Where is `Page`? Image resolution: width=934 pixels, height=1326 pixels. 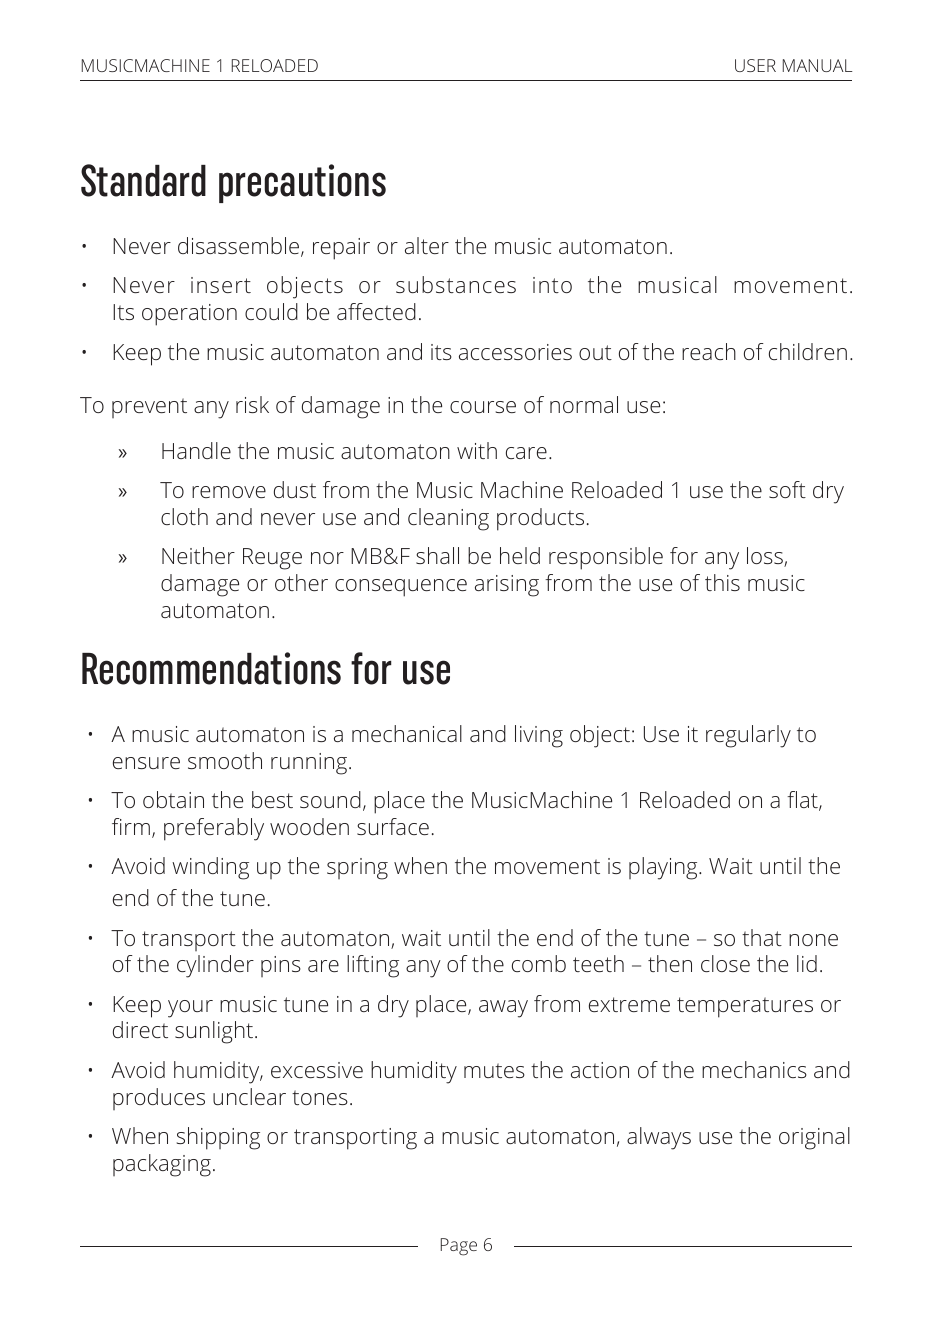 Page is located at coordinates (459, 1247).
